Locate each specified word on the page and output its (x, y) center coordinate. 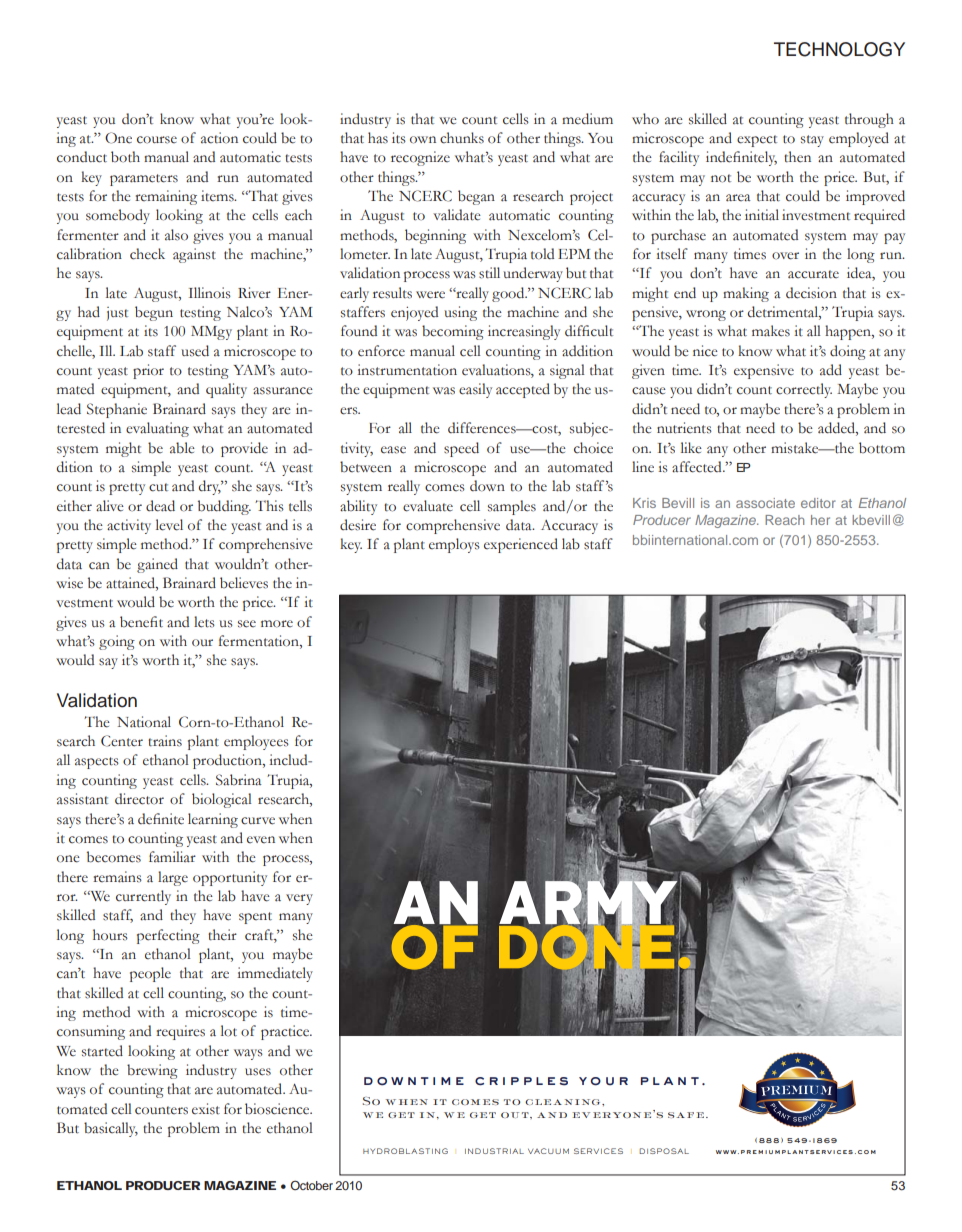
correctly (804, 390)
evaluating (157, 429)
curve (258, 821)
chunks (462, 138)
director (139, 799)
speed (461, 449)
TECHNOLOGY (839, 49)
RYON (622, 1115)
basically (111, 1129)
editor (818, 503)
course (157, 140)
